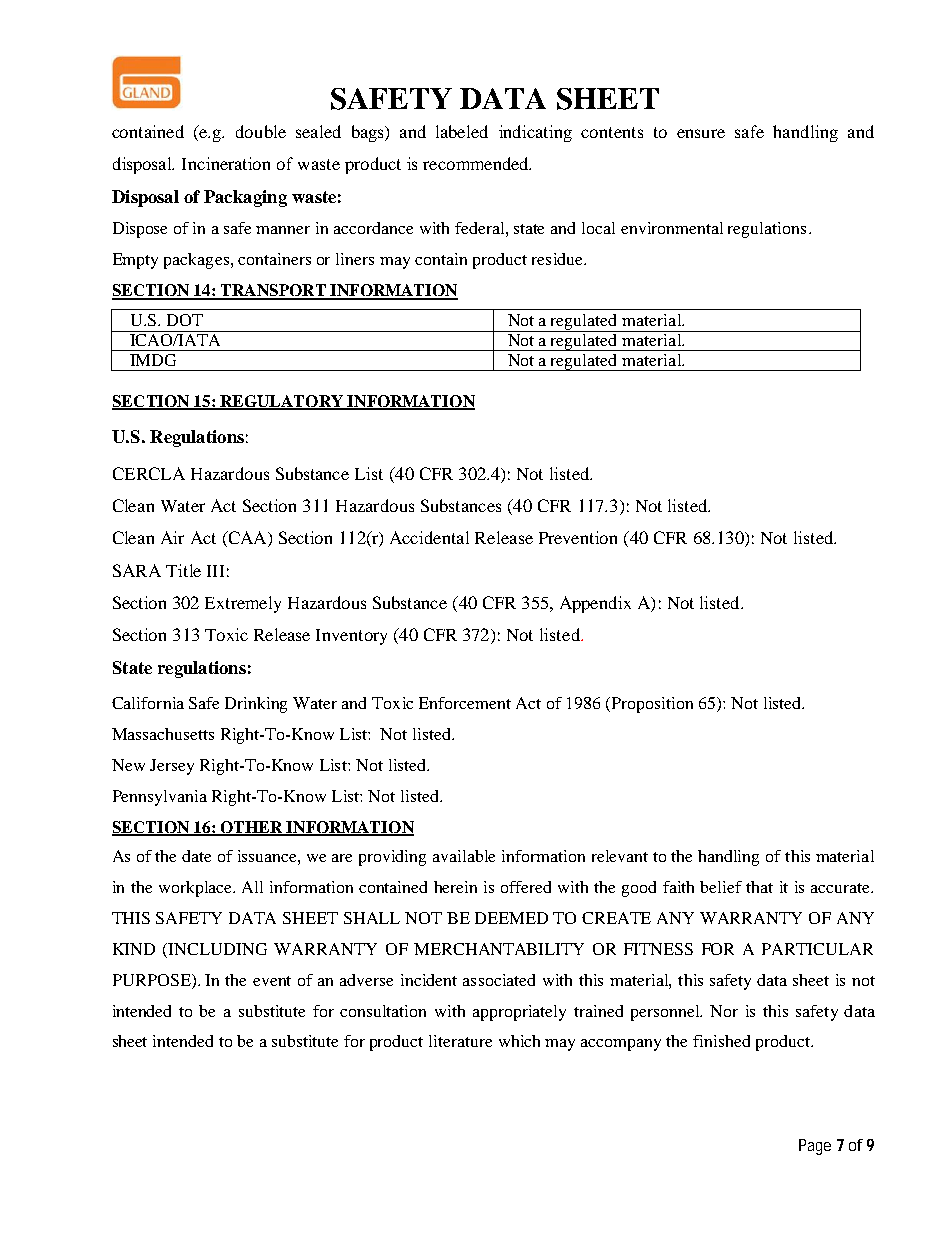 This screenshot has height=1233, width=952. Describe the element at coordinates (701, 133) in the screenshot. I see `ensure` at that location.
